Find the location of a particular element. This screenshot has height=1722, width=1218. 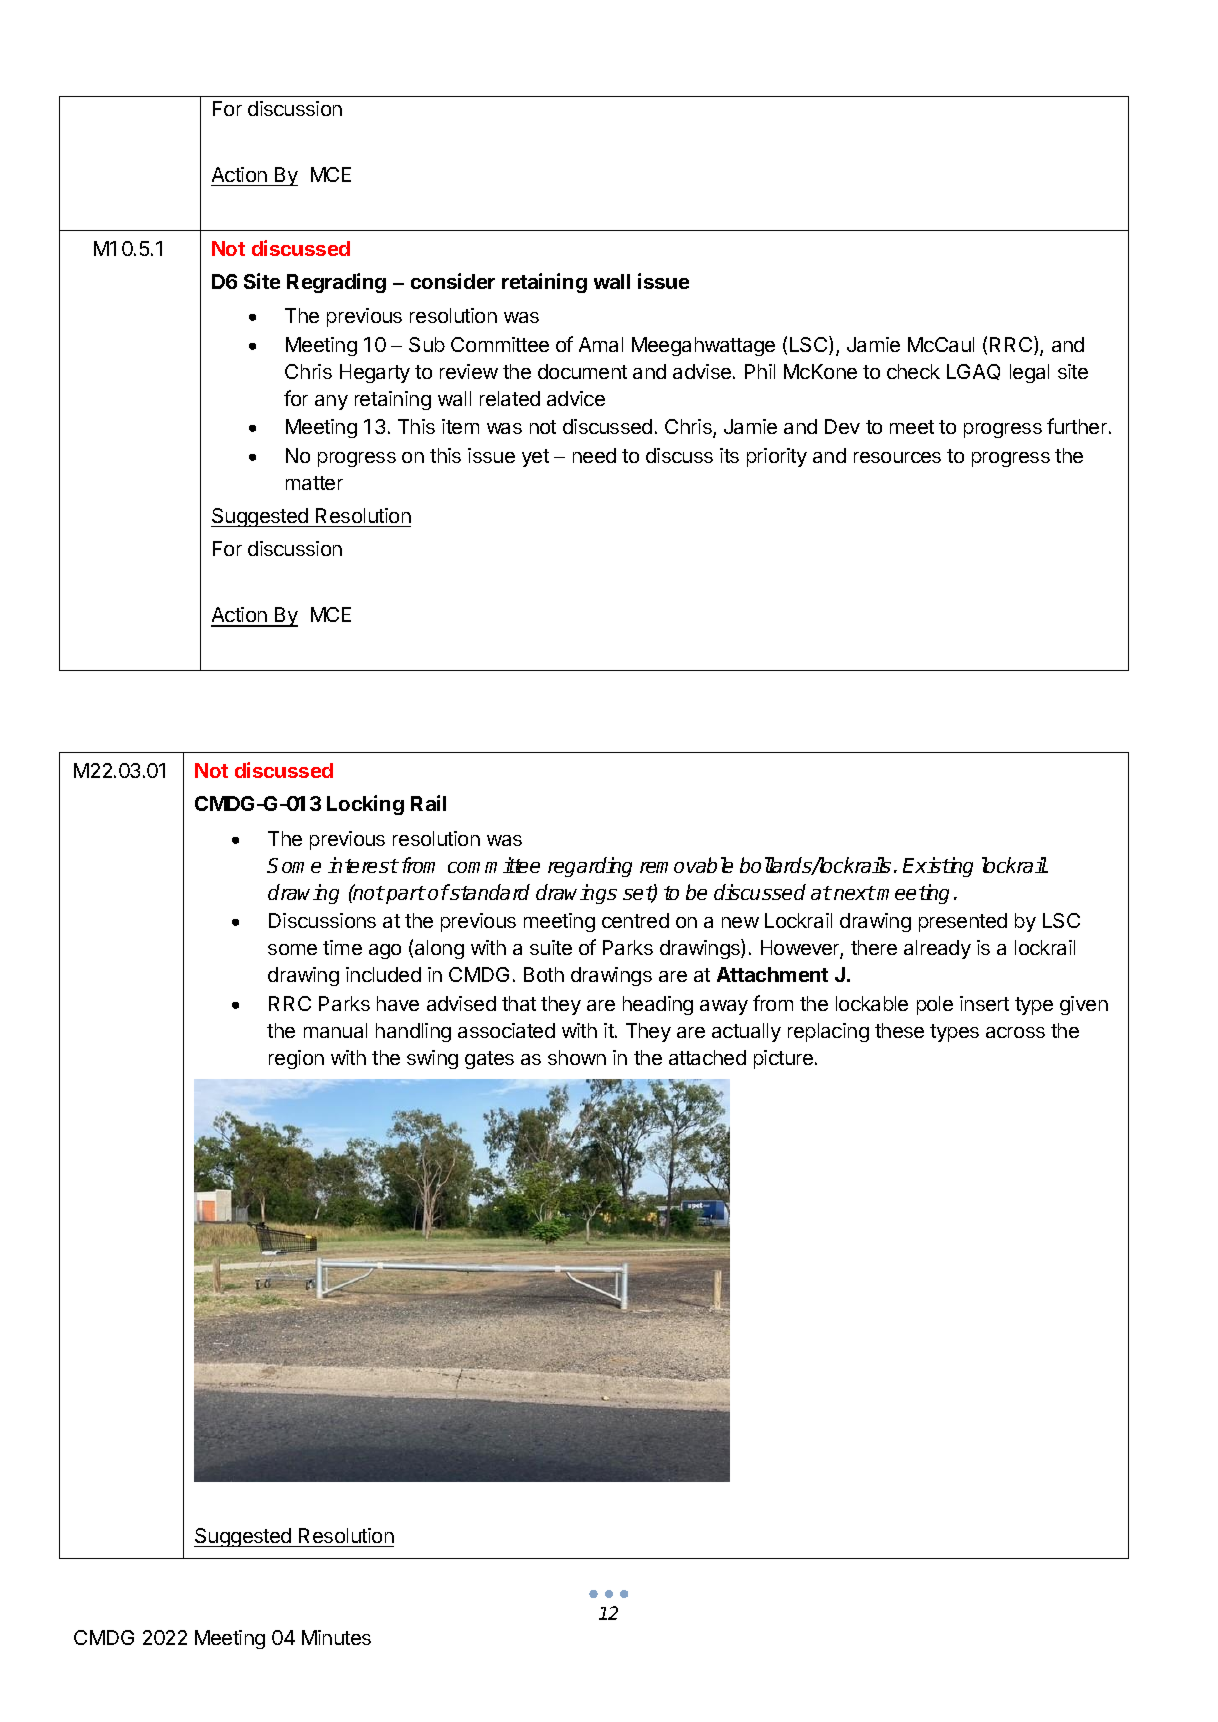

Minutes is located at coordinates (336, 1637).
